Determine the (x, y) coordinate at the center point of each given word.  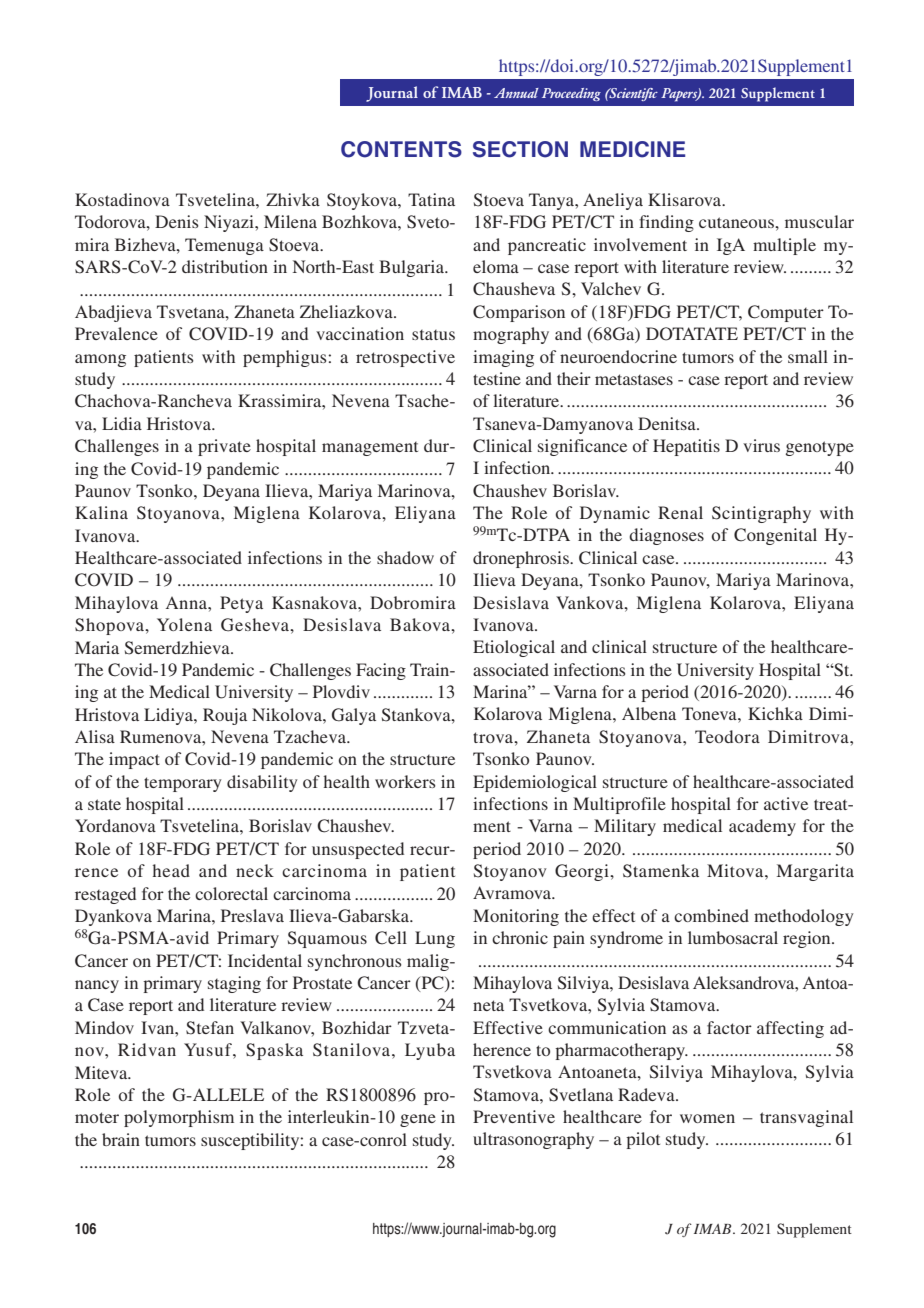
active (786, 803)
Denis (177, 221)
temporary (183, 784)
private (224, 447)
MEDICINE (632, 149)
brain (121, 1139)
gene (418, 1120)
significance (582, 447)
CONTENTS (401, 149)
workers (405, 781)
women (707, 1118)
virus (761, 445)
